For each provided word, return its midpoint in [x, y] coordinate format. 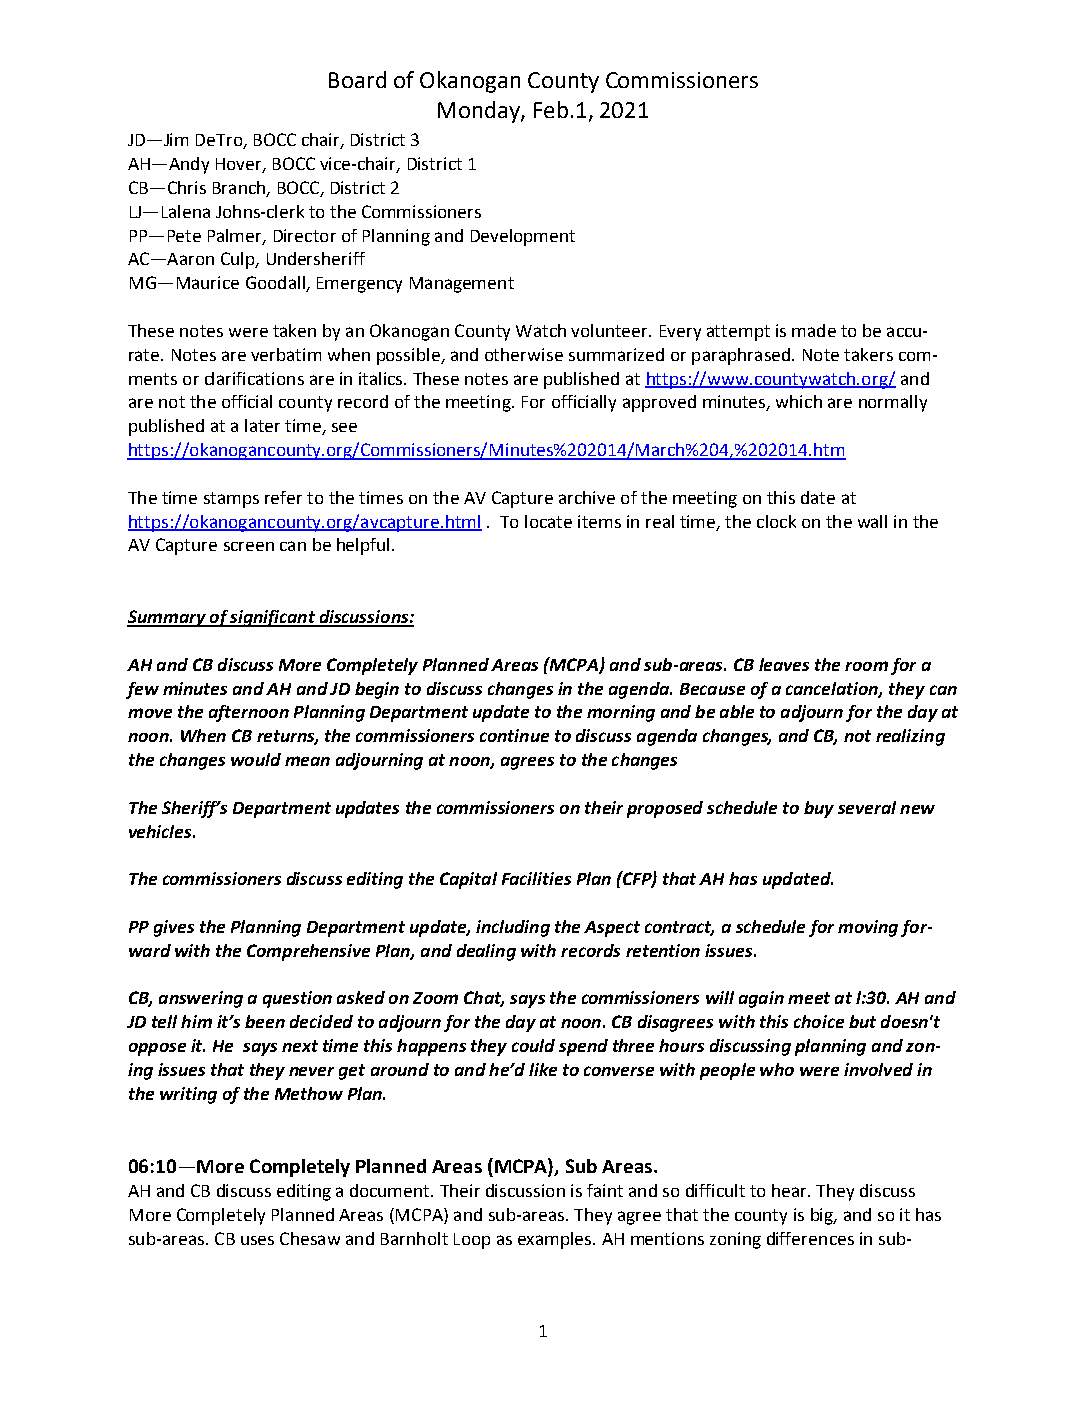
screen [249, 546]
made [814, 330]
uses [257, 1240]
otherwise [524, 354]
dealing [486, 952]
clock [776, 521]
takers [868, 354]
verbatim [286, 354]
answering [201, 999]
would [256, 759]
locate [548, 521]
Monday [480, 112]
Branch [240, 189]
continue [514, 735]
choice [819, 1021]
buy [819, 809]
